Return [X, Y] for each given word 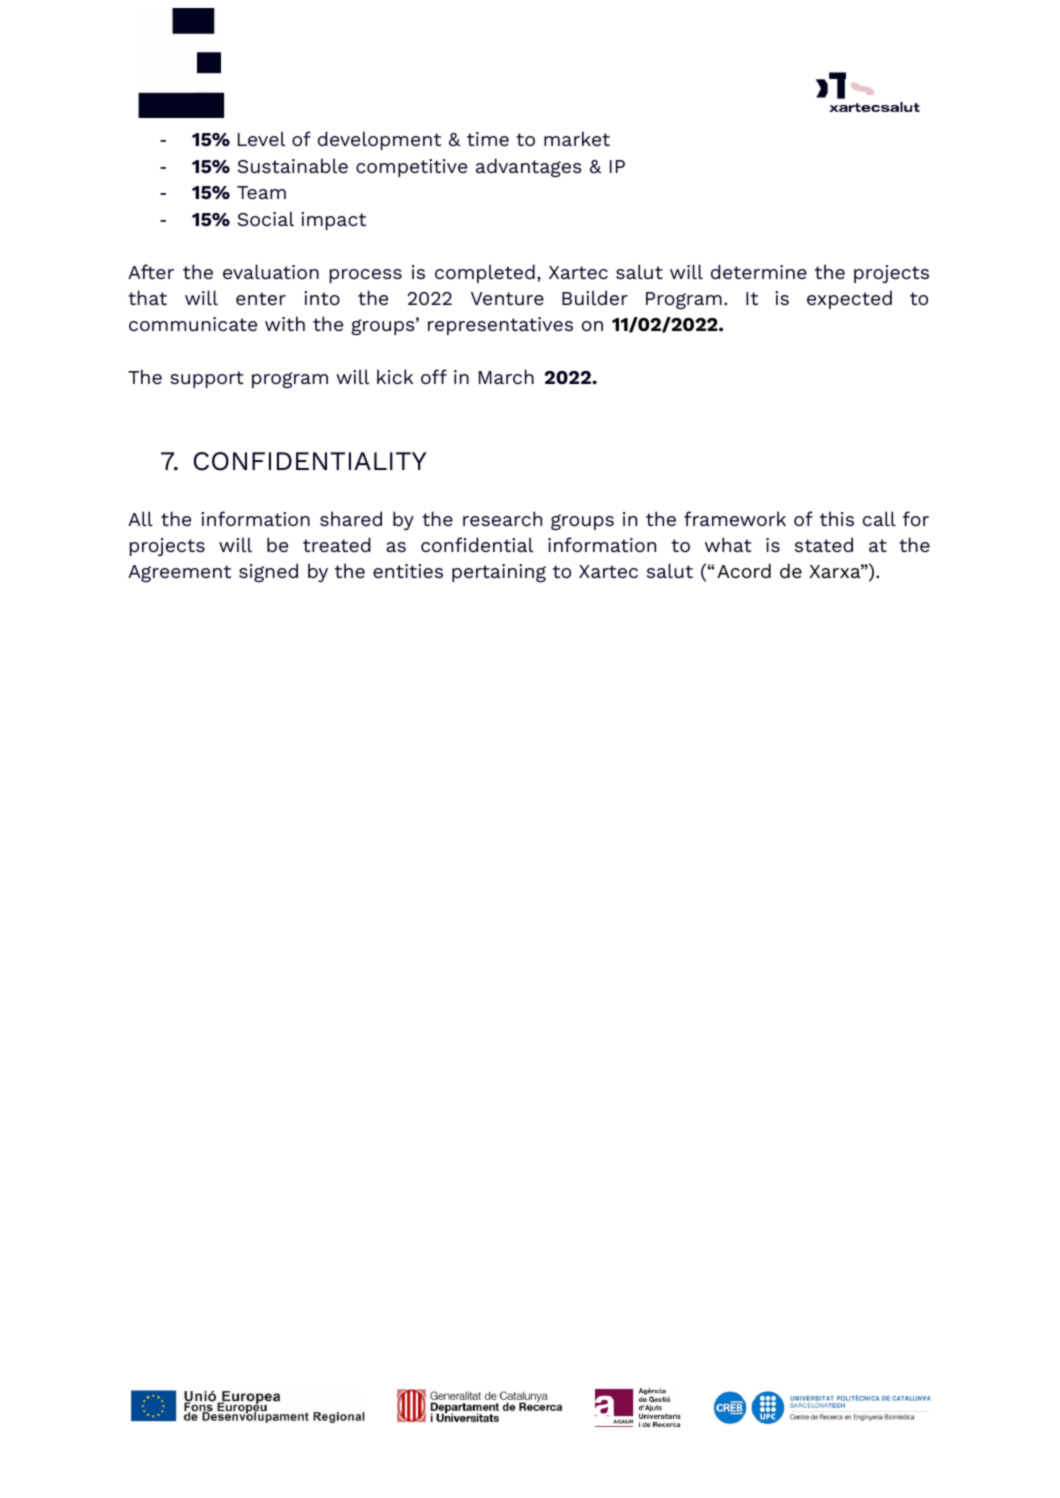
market [577, 138]
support [206, 379]
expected [849, 299]
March [506, 376]
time [488, 139]
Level [261, 138]
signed [268, 572]
